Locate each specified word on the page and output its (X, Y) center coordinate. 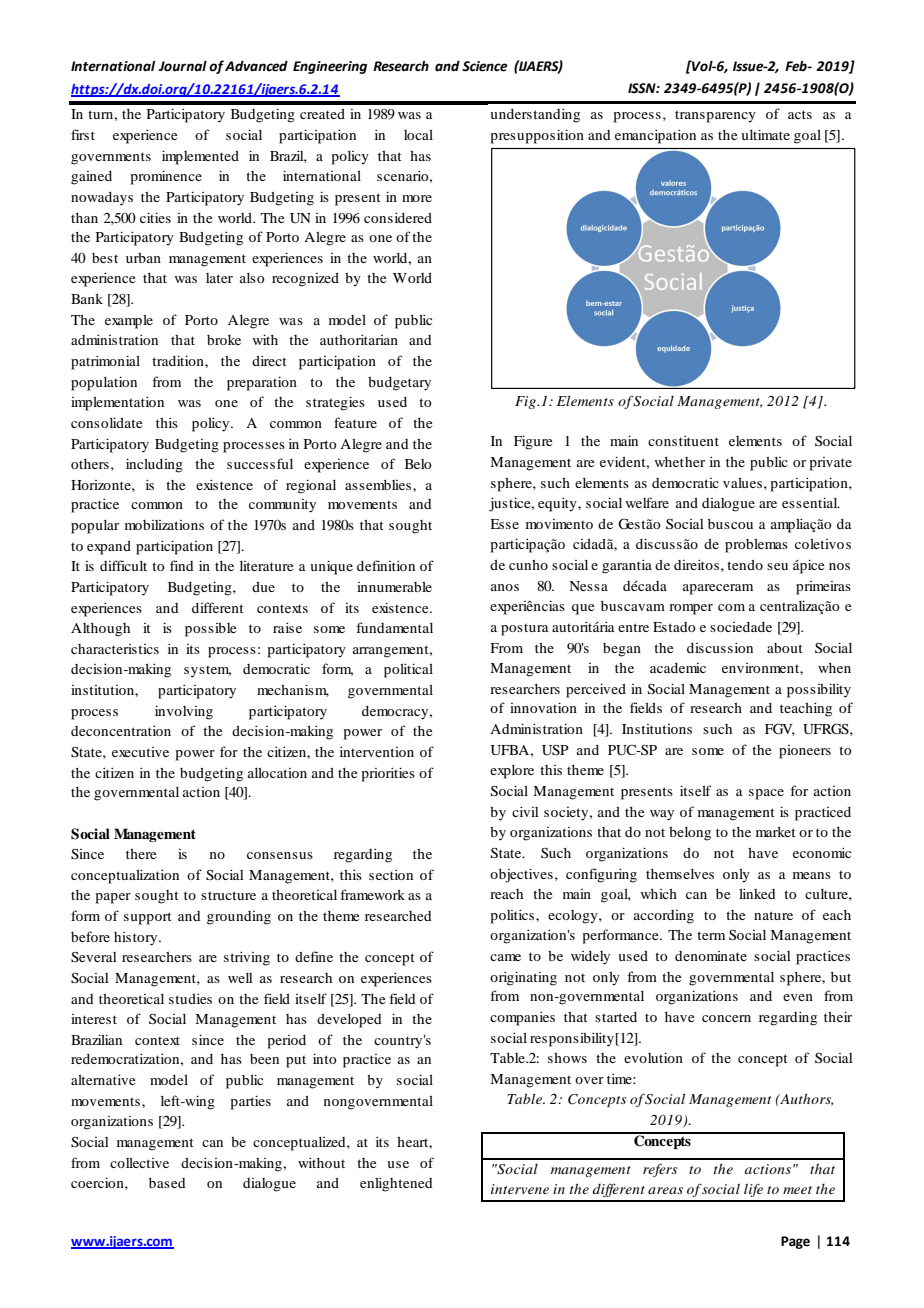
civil (525, 811)
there (141, 854)
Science (485, 66)
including (154, 465)
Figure (533, 442)
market (776, 832)
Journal (182, 66)
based (167, 1183)
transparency (715, 117)
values (742, 483)
